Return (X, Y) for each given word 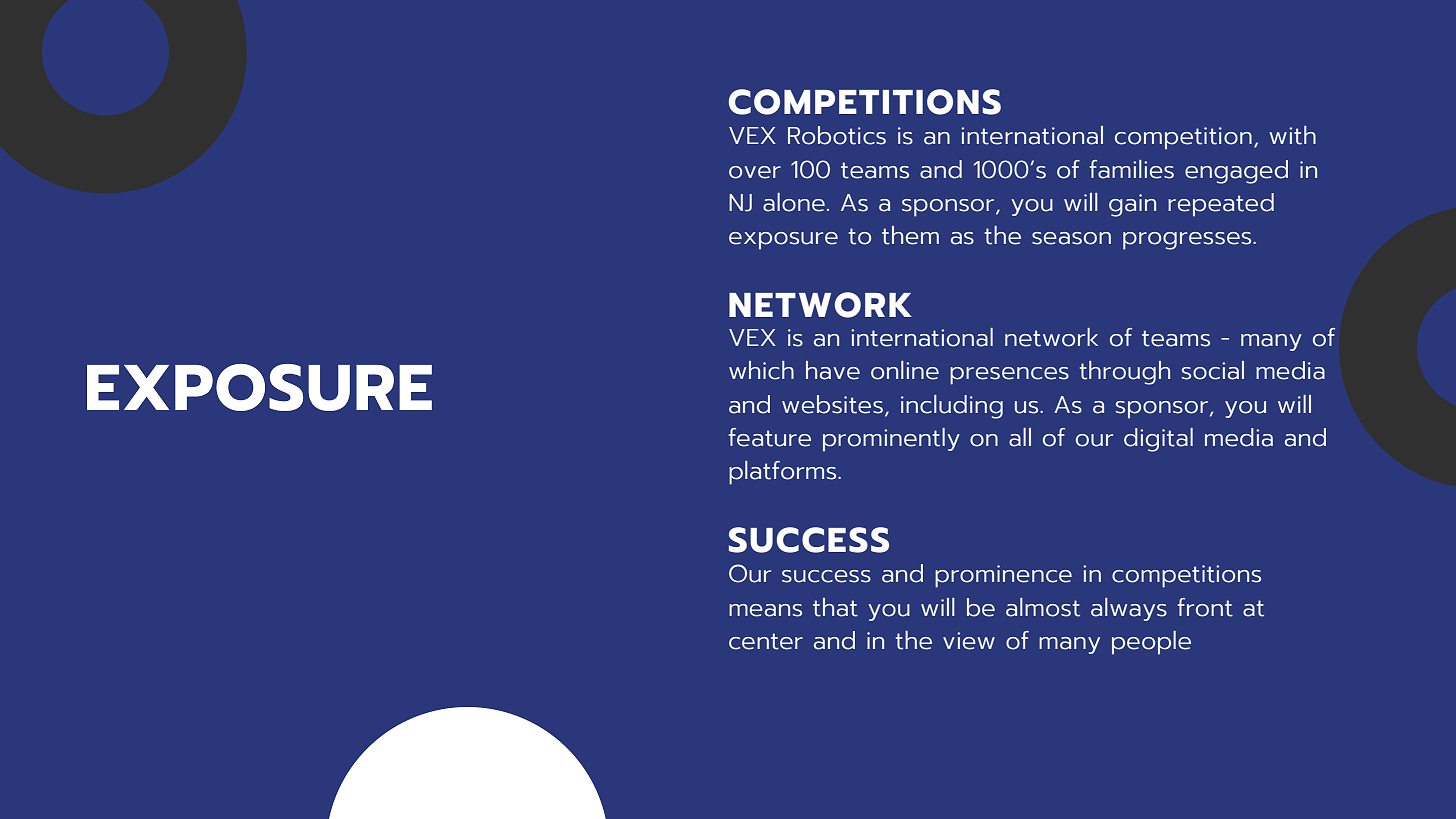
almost (1043, 607)
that (835, 607)
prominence (1003, 576)
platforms (784, 473)
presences (1009, 376)
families (1132, 169)
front (1205, 607)
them (910, 235)
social (1213, 370)
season (1071, 238)
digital (1158, 440)
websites (832, 404)
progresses (1188, 241)
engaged (1236, 172)
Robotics (837, 135)
